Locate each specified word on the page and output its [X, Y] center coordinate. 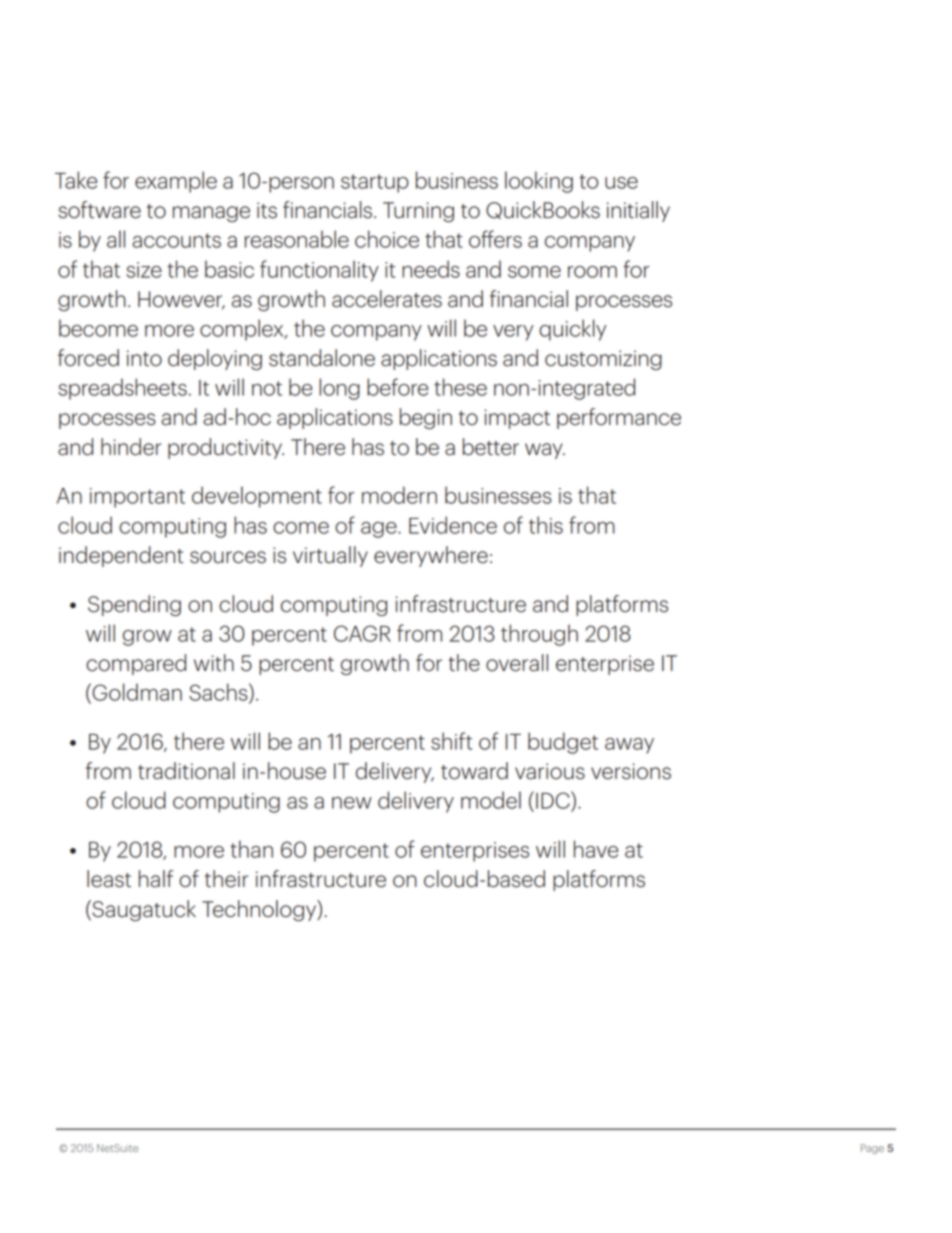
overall [517, 663]
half [156, 879]
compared [136, 664]
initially [638, 211]
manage [211, 214]
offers [495, 239]
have [596, 849]
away [629, 746]
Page [872, 1149]
